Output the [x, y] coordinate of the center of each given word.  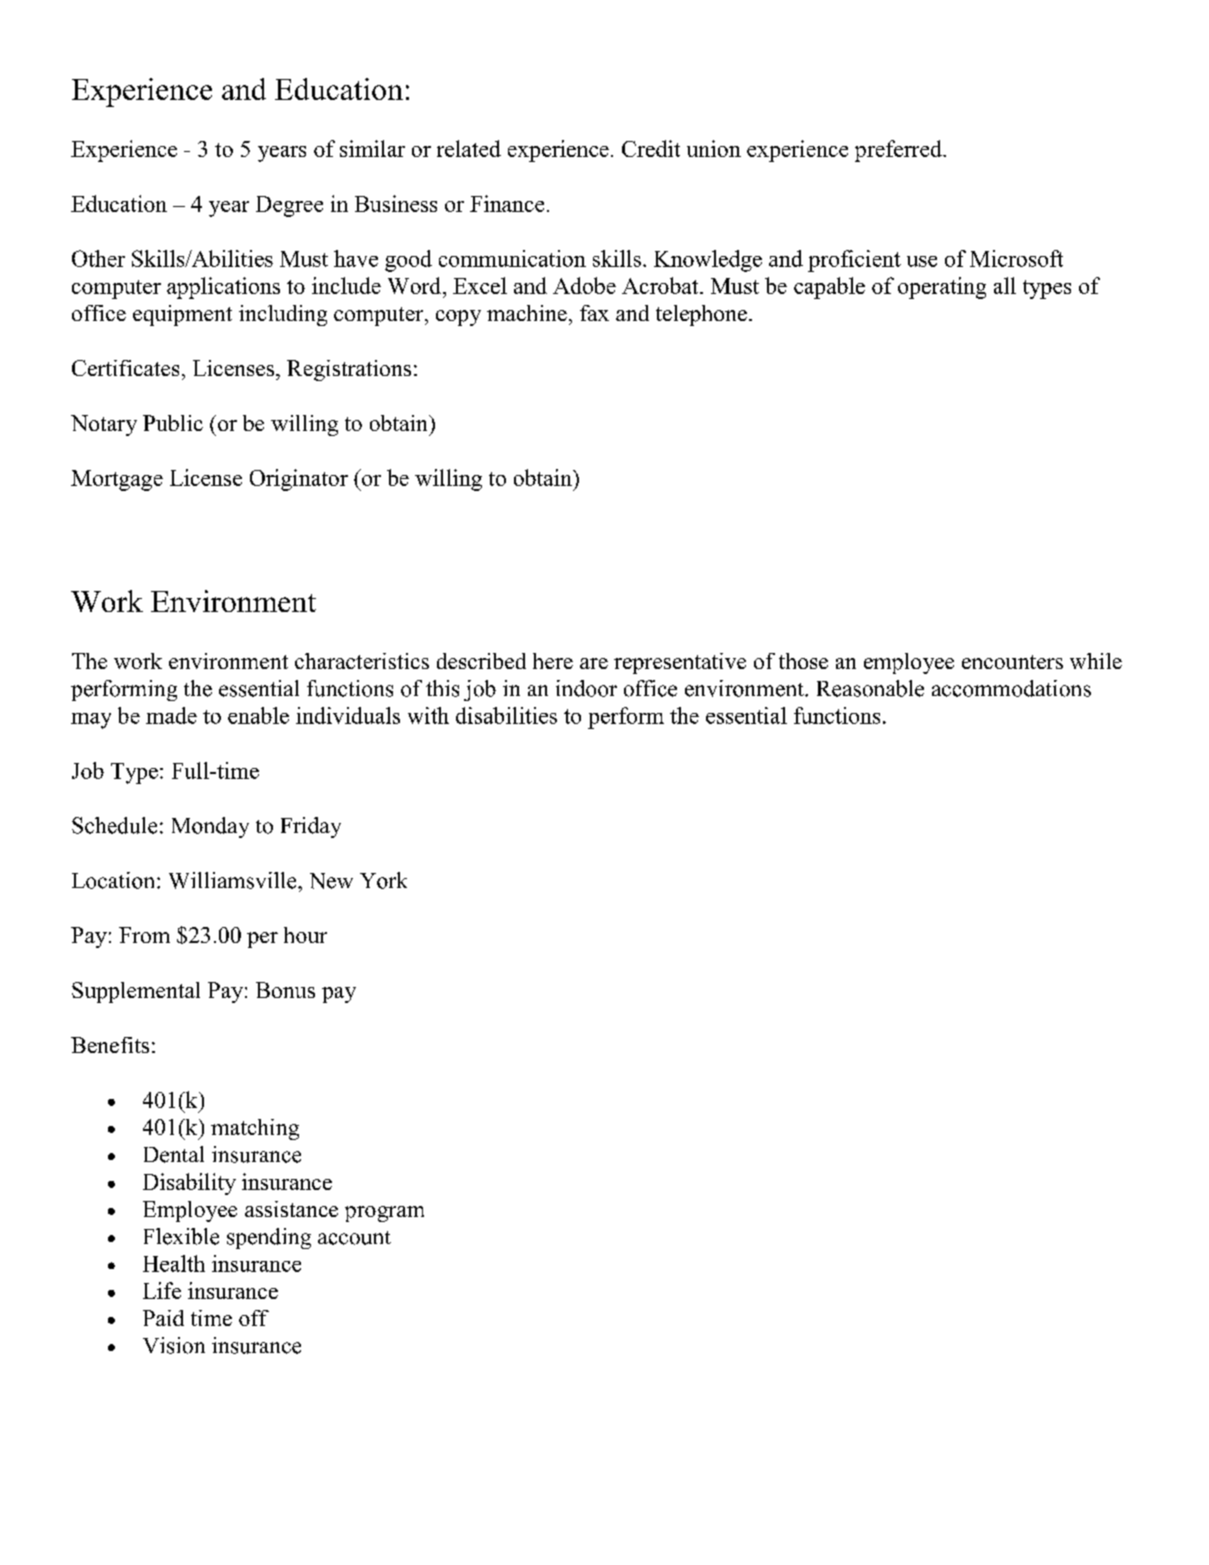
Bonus [285, 990]
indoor [586, 688]
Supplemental [136, 992]
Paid [163, 1318]
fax [594, 313]
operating [942, 288]
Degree [289, 206]
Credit [651, 148]
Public [173, 423]
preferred [899, 151]
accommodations [1011, 688]
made [171, 715]
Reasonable [870, 688]
